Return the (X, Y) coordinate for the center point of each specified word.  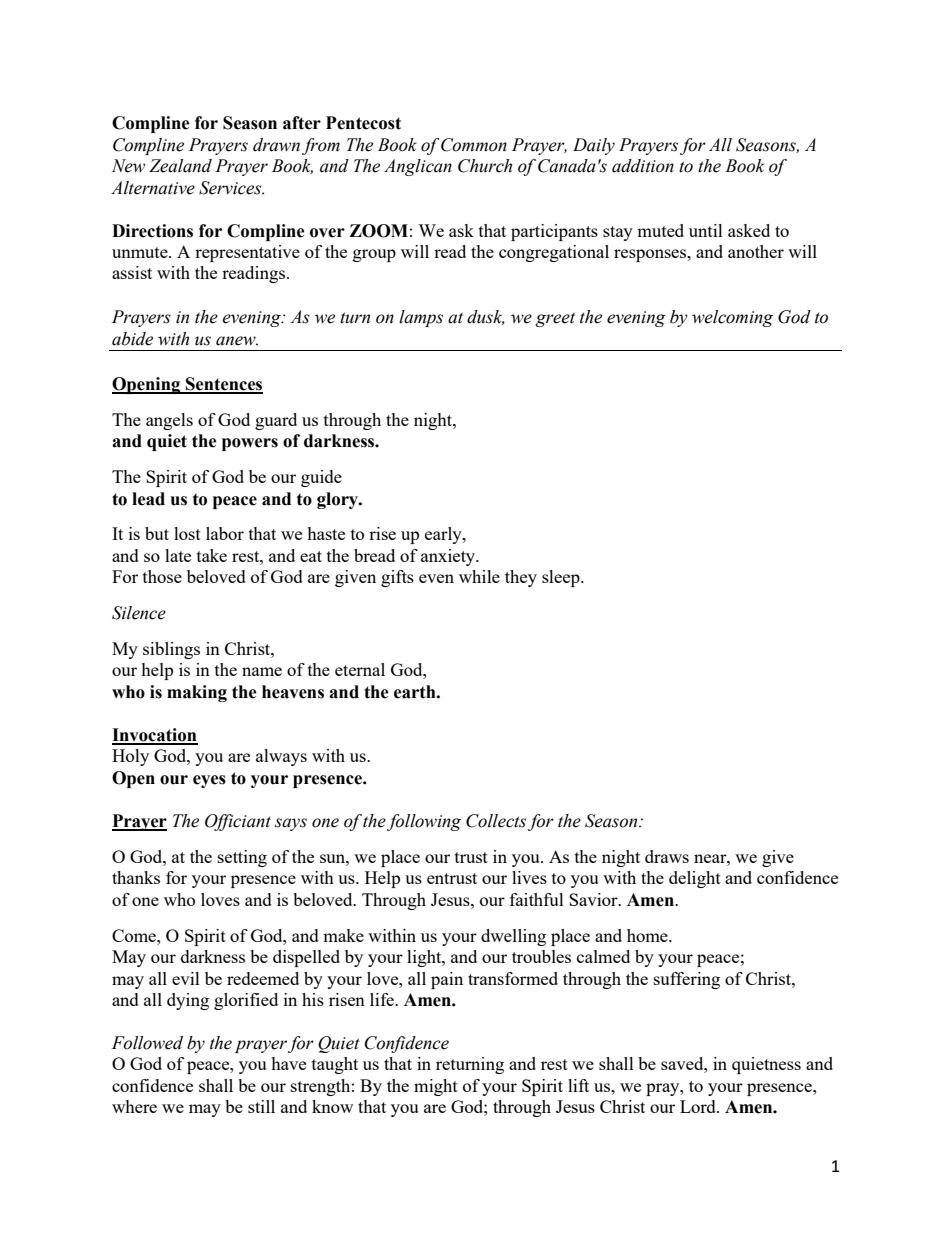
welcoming (732, 318)
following (424, 822)
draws (667, 856)
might (436, 1087)
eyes (209, 781)
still (261, 1106)
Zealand (180, 166)
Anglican (418, 167)
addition (643, 166)
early (444, 535)
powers (250, 444)
